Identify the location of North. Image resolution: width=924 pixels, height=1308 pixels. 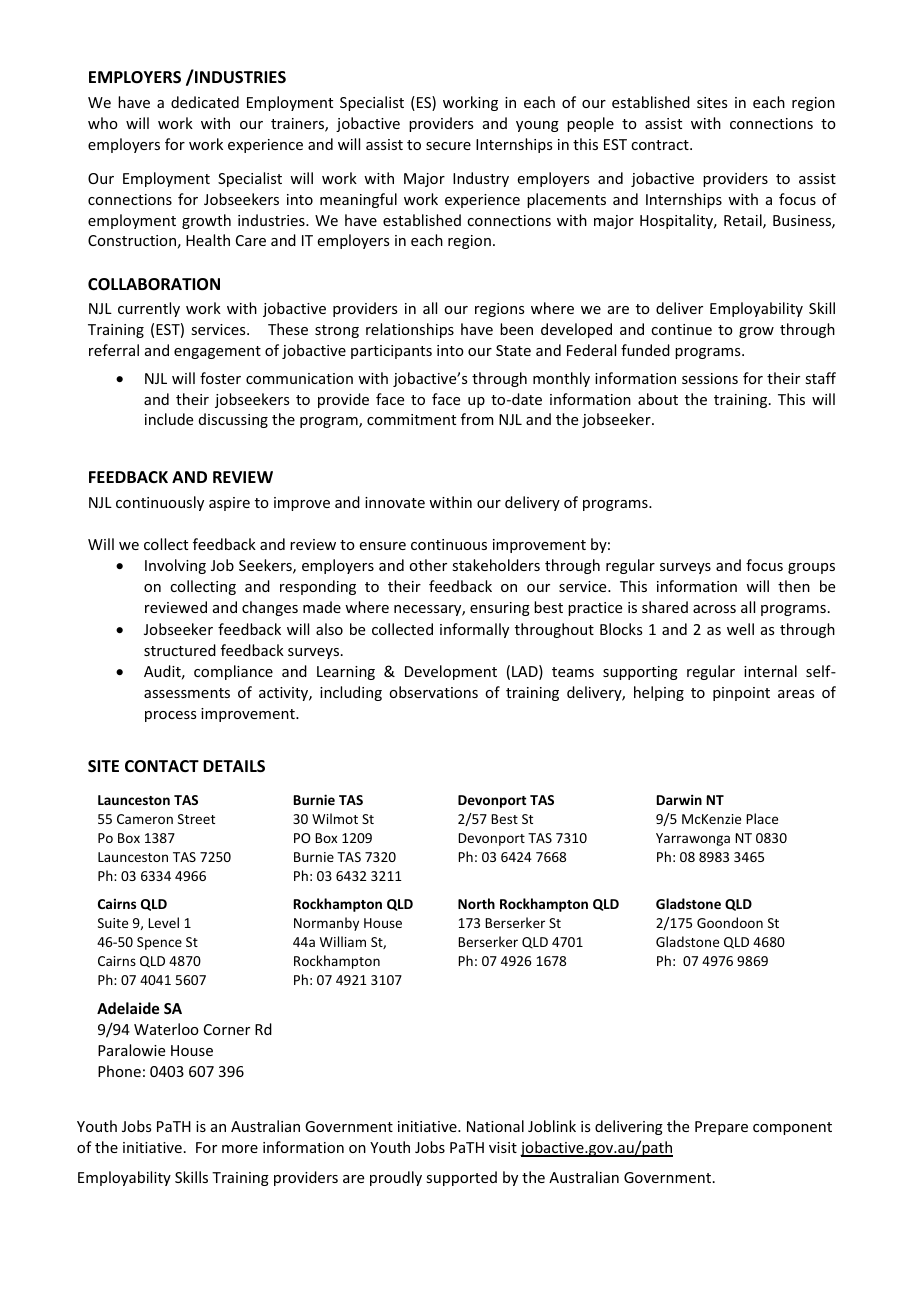
(476, 903).
